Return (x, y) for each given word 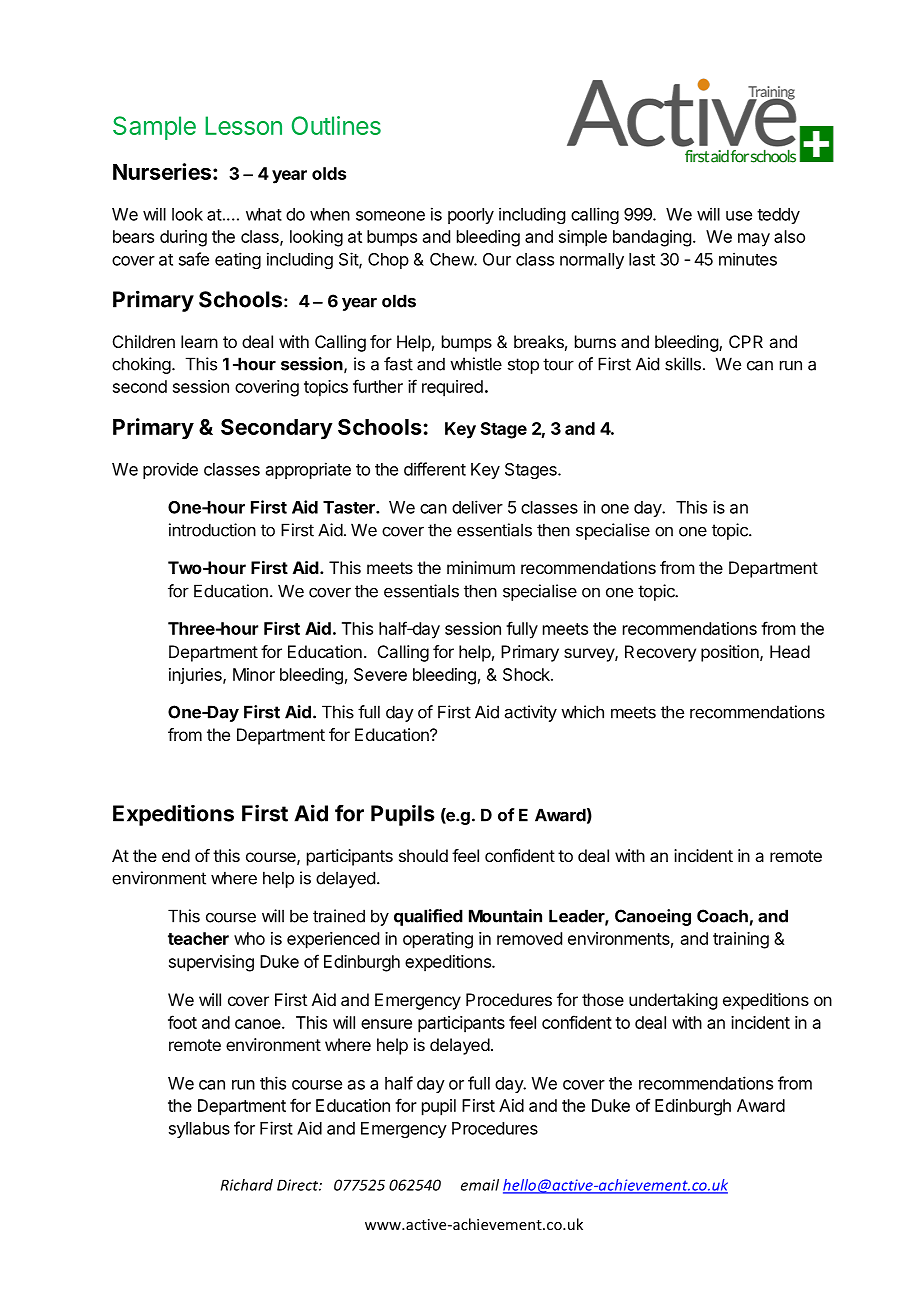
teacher (198, 938)
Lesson (243, 125)
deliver (477, 507)
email (480, 1185)
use (739, 216)
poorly (471, 216)
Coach (722, 916)
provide (170, 470)
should (423, 855)
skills (683, 364)
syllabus (199, 1130)
